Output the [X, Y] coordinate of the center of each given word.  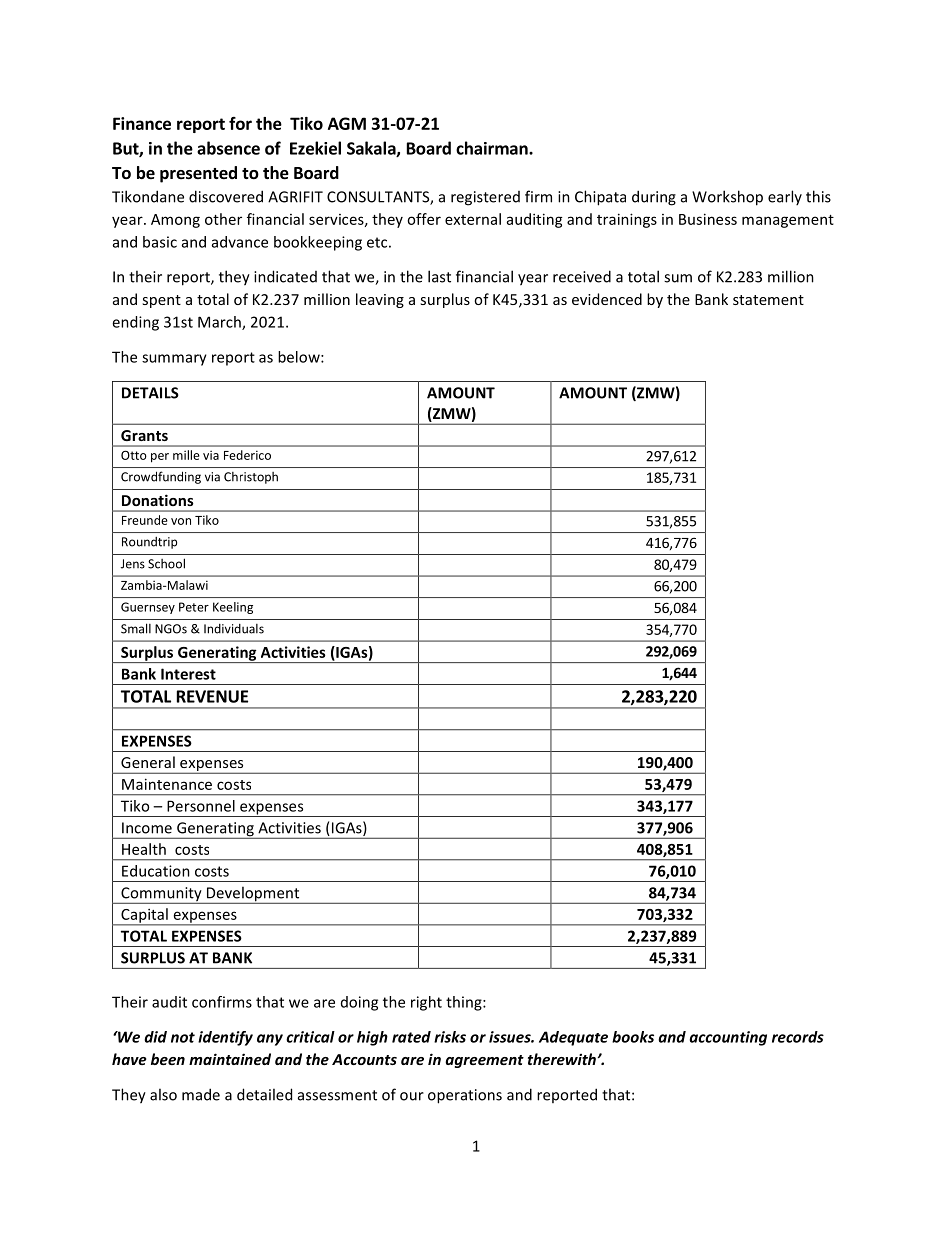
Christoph [251, 478]
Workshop [727, 198]
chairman [493, 148]
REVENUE [212, 696]
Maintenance [167, 784]
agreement [484, 1061]
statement [768, 300]
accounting [728, 1038]
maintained [230, 1059]
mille [186, 455]
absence [228, 148]
